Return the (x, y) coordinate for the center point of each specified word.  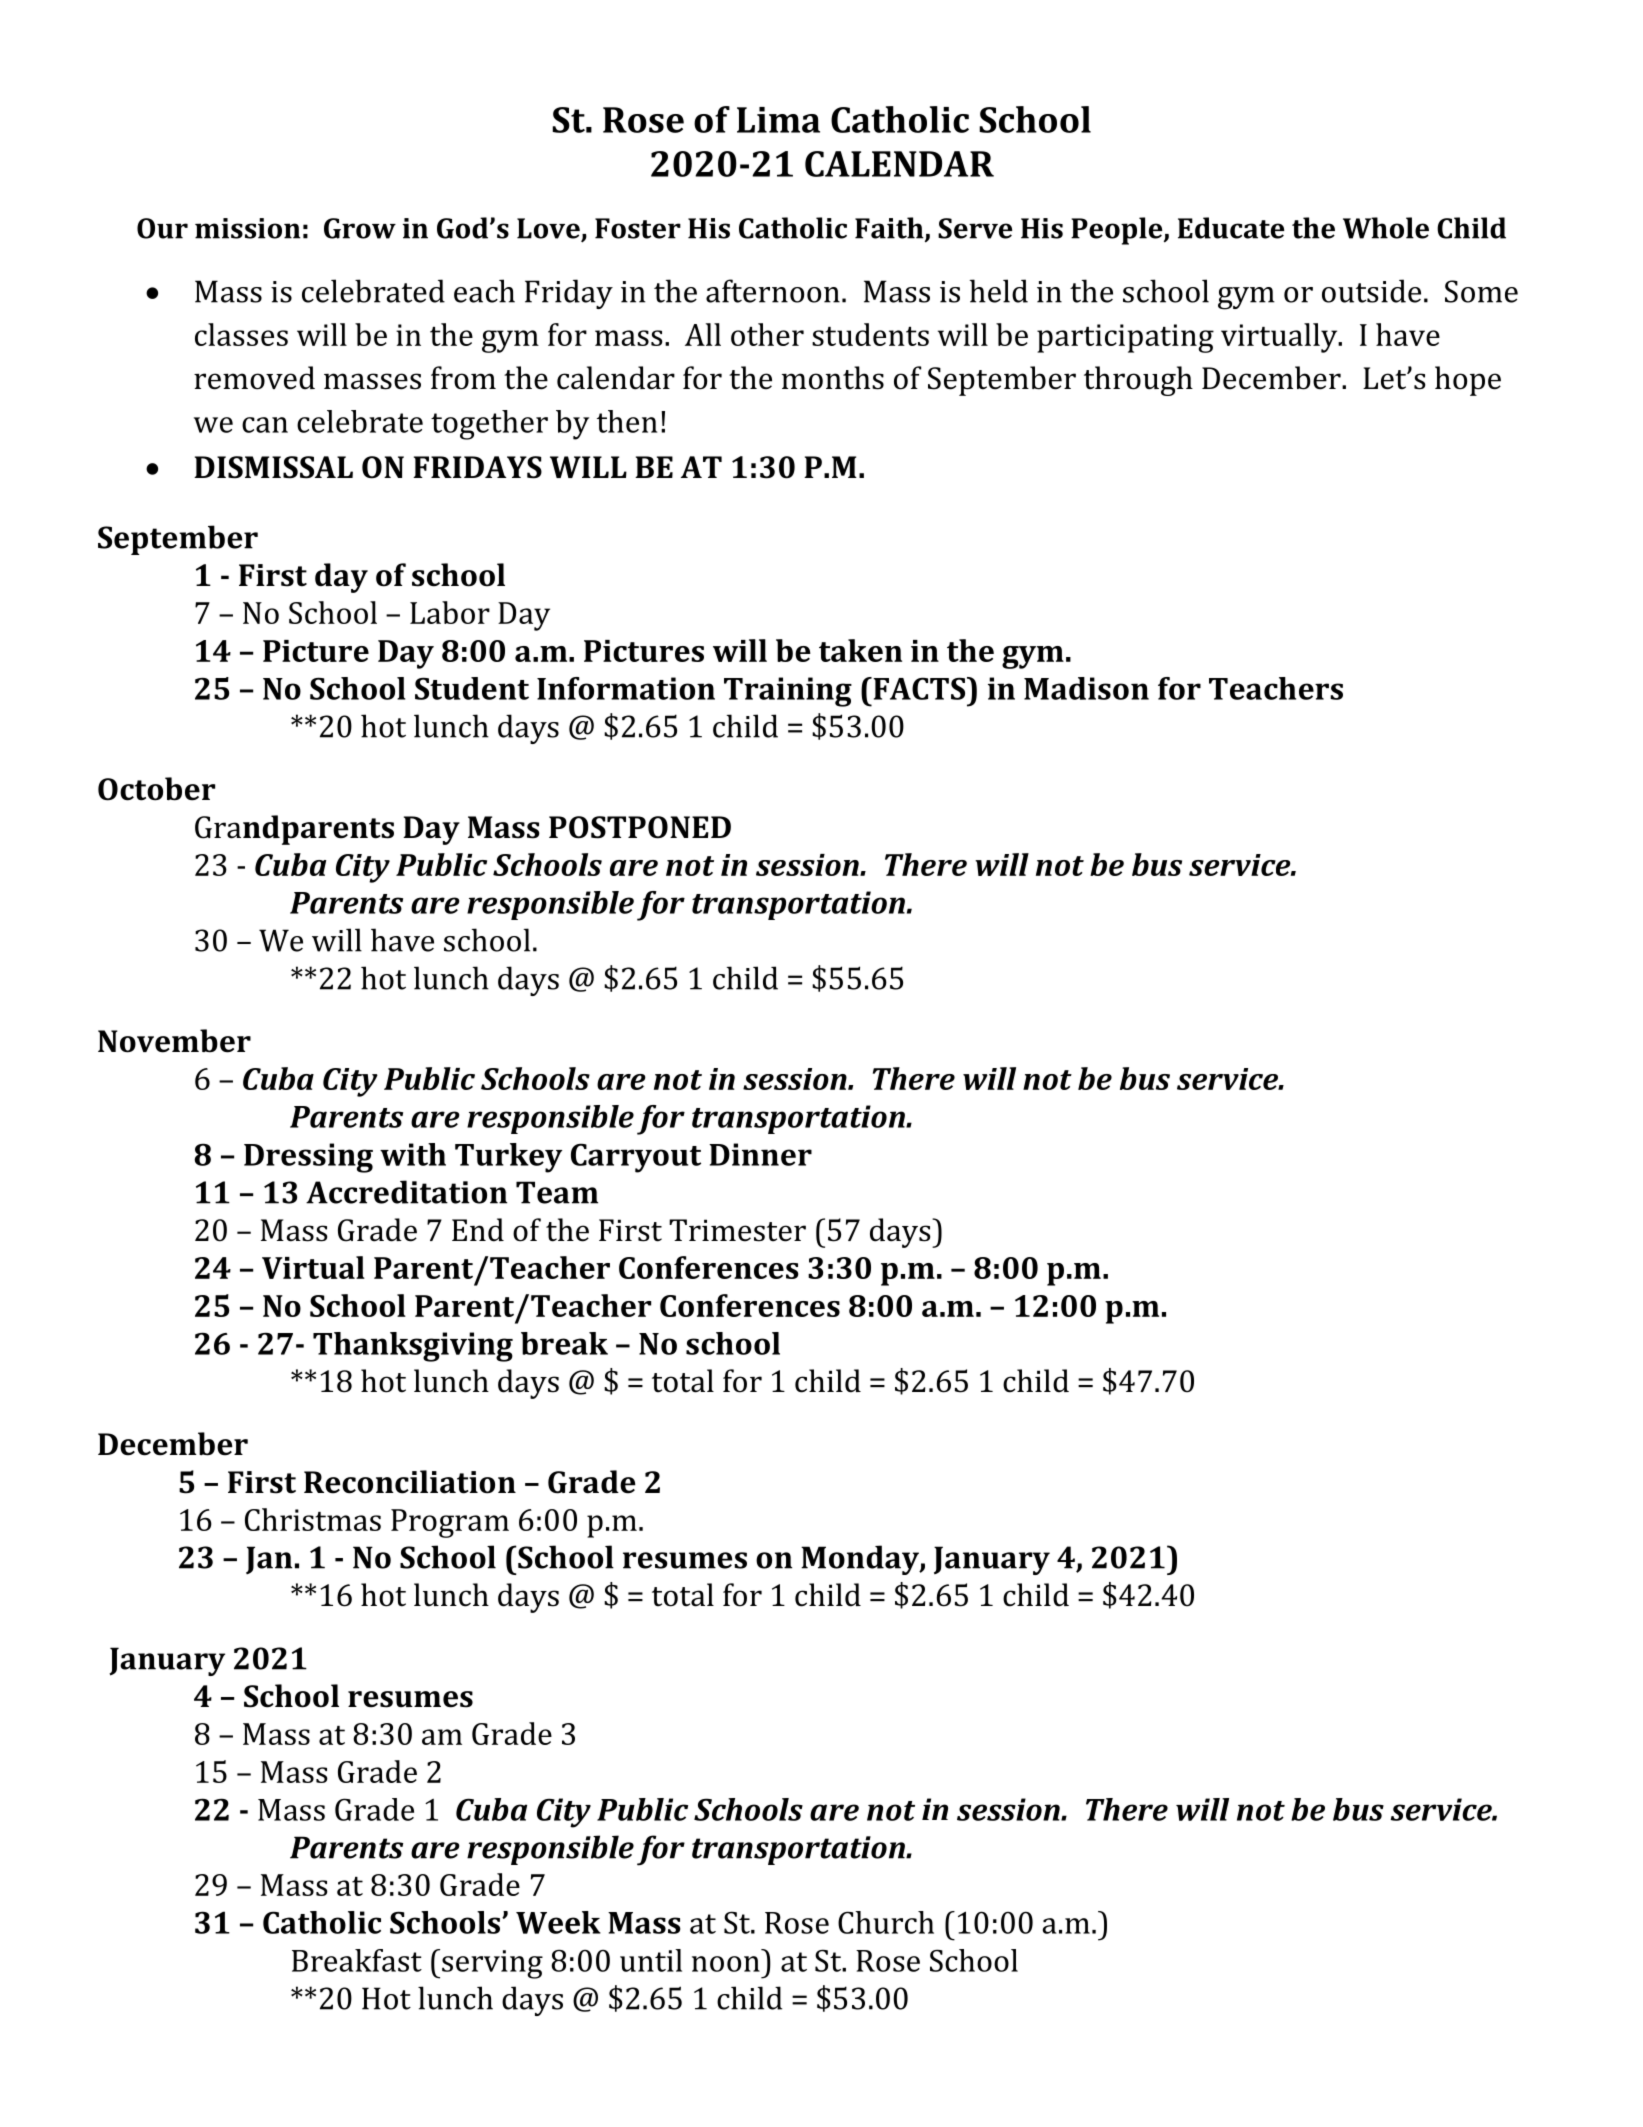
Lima (778, 120)
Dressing (308, 1158)
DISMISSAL (273, 467)
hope (1468, 381)
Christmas (313, 1519)
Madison (1086, 688)
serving (492, 1964)
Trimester (737, 1230)
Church (886, 1922)
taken (860, 650)
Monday (861, 1560)
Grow (360, 228)
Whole (1386, 228)
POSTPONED (640, 827)
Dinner (760, 1154)
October (156, 789)
